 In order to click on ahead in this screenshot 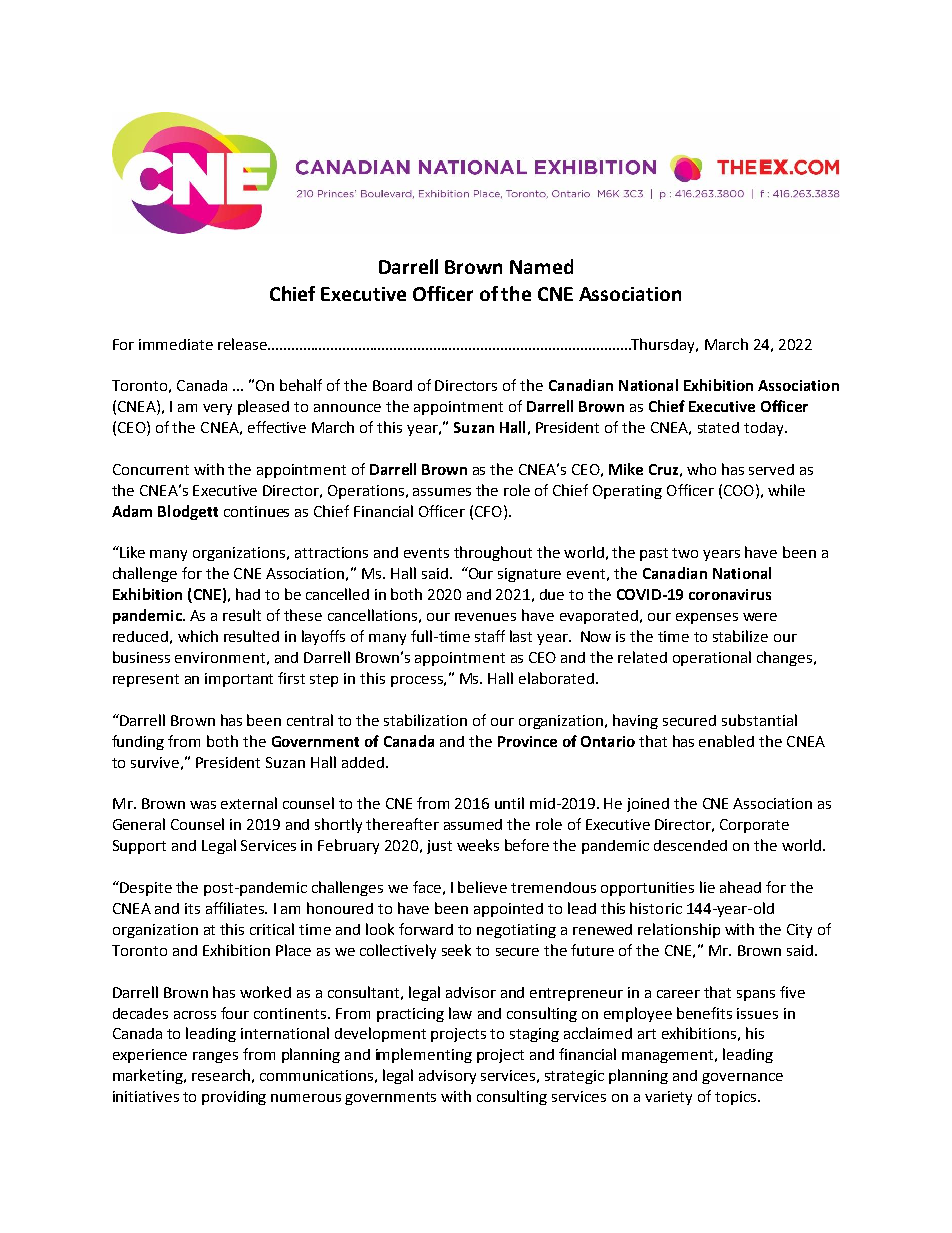, I will do `click(740, 887)`.
